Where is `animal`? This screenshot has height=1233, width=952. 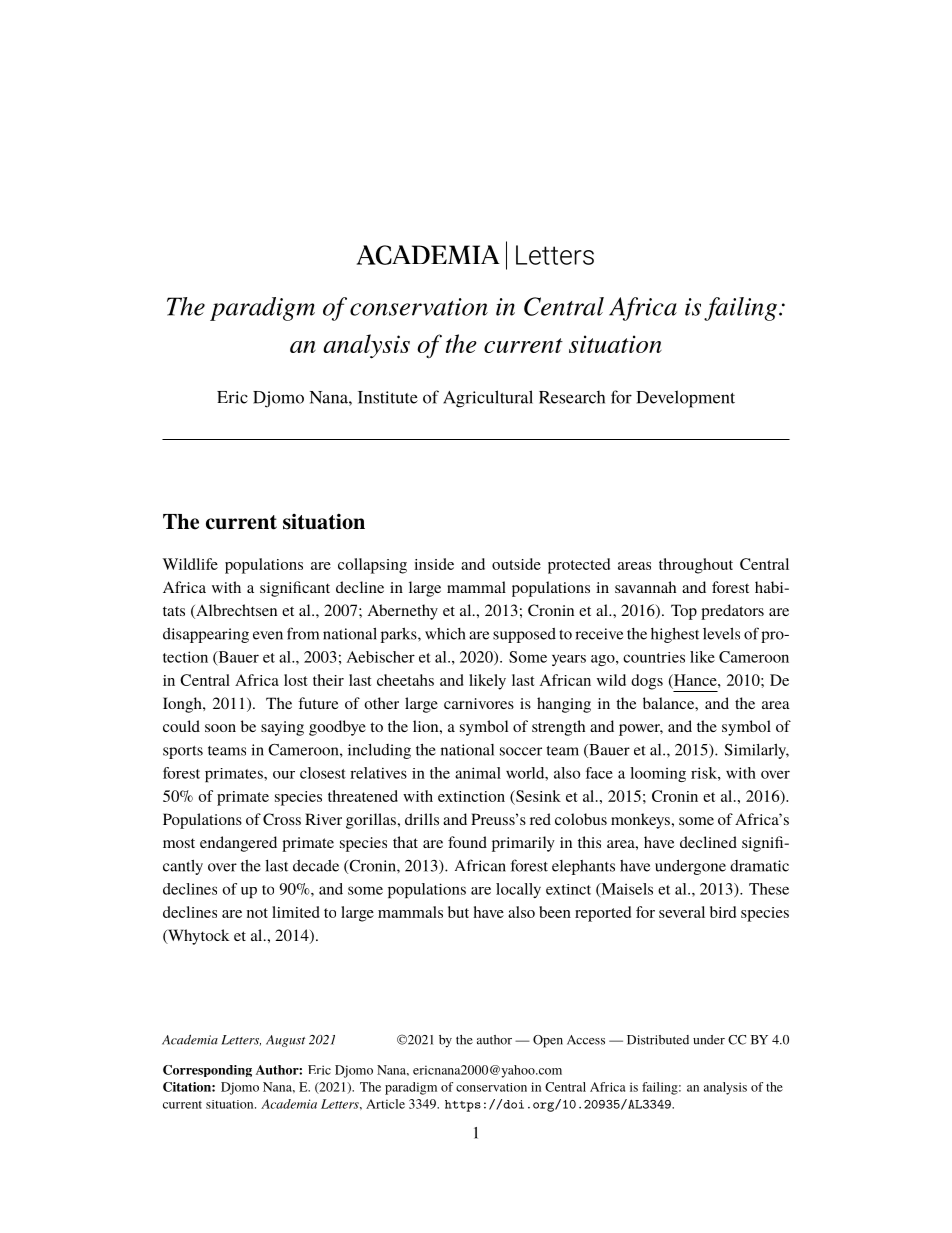 animal is located at coordinates (478, 773).
